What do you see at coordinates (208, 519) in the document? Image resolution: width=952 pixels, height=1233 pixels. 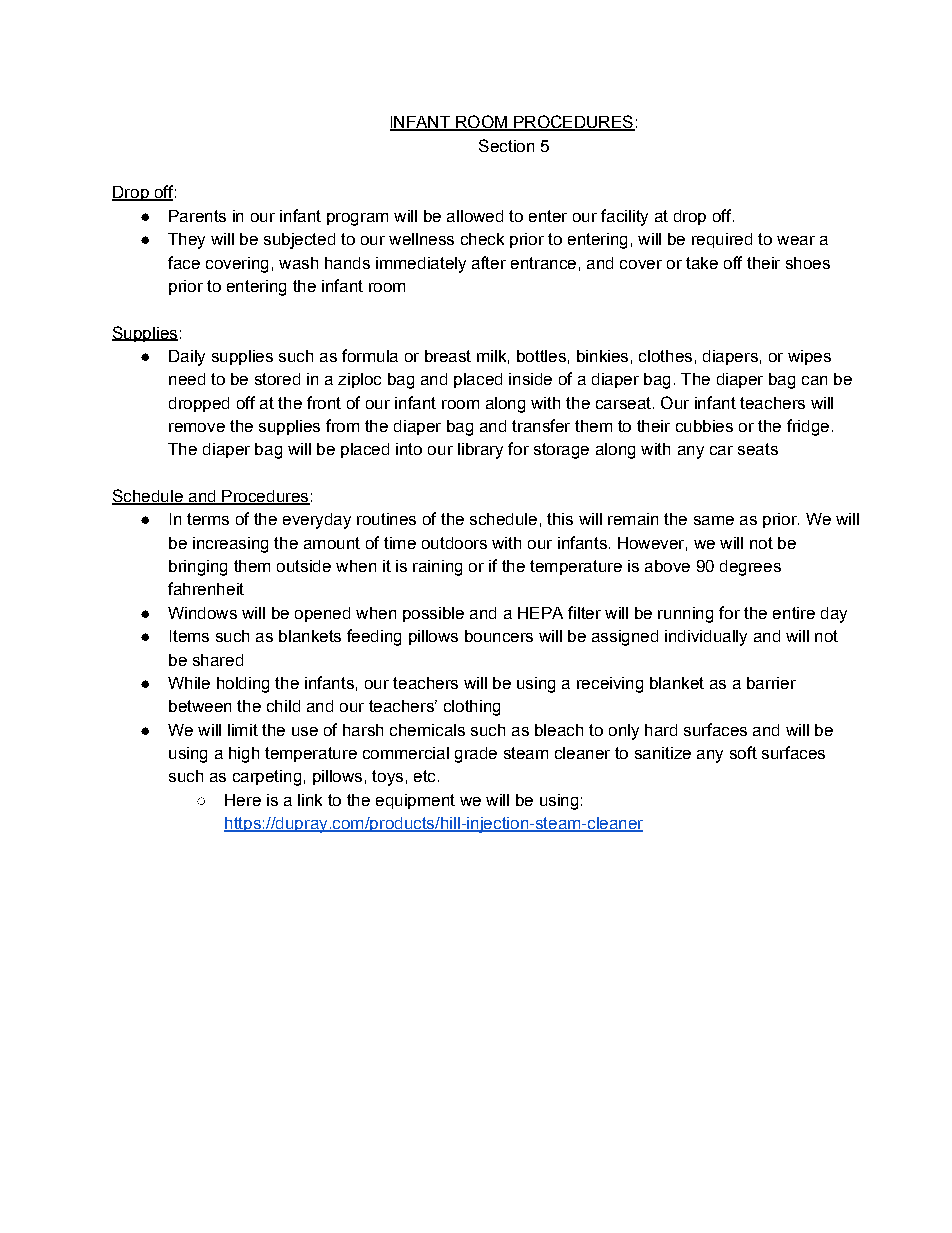 I see `terms` at bounding box center [208, 519].
